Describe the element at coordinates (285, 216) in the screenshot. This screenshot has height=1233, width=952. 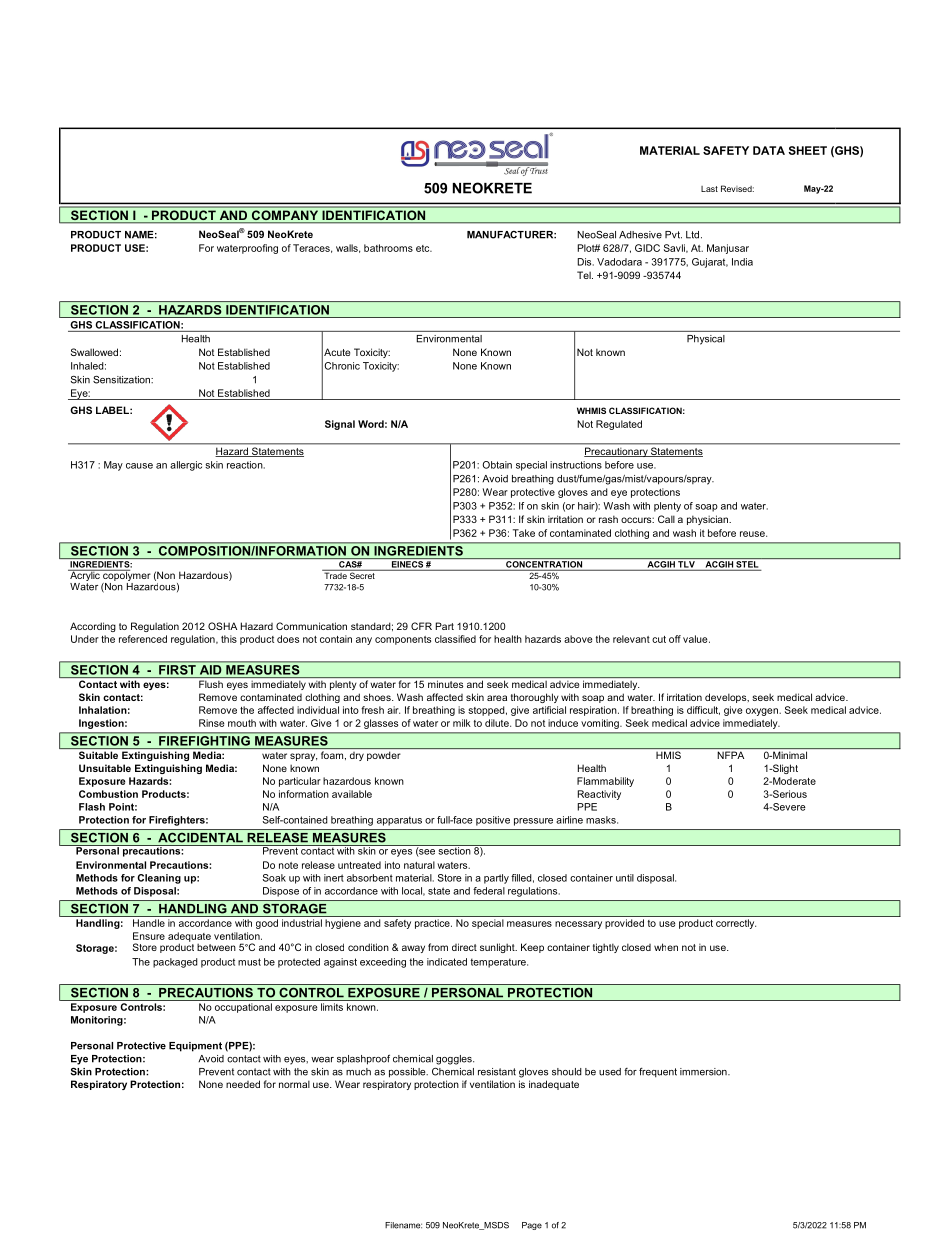
I see `COMPANY` at that location.
